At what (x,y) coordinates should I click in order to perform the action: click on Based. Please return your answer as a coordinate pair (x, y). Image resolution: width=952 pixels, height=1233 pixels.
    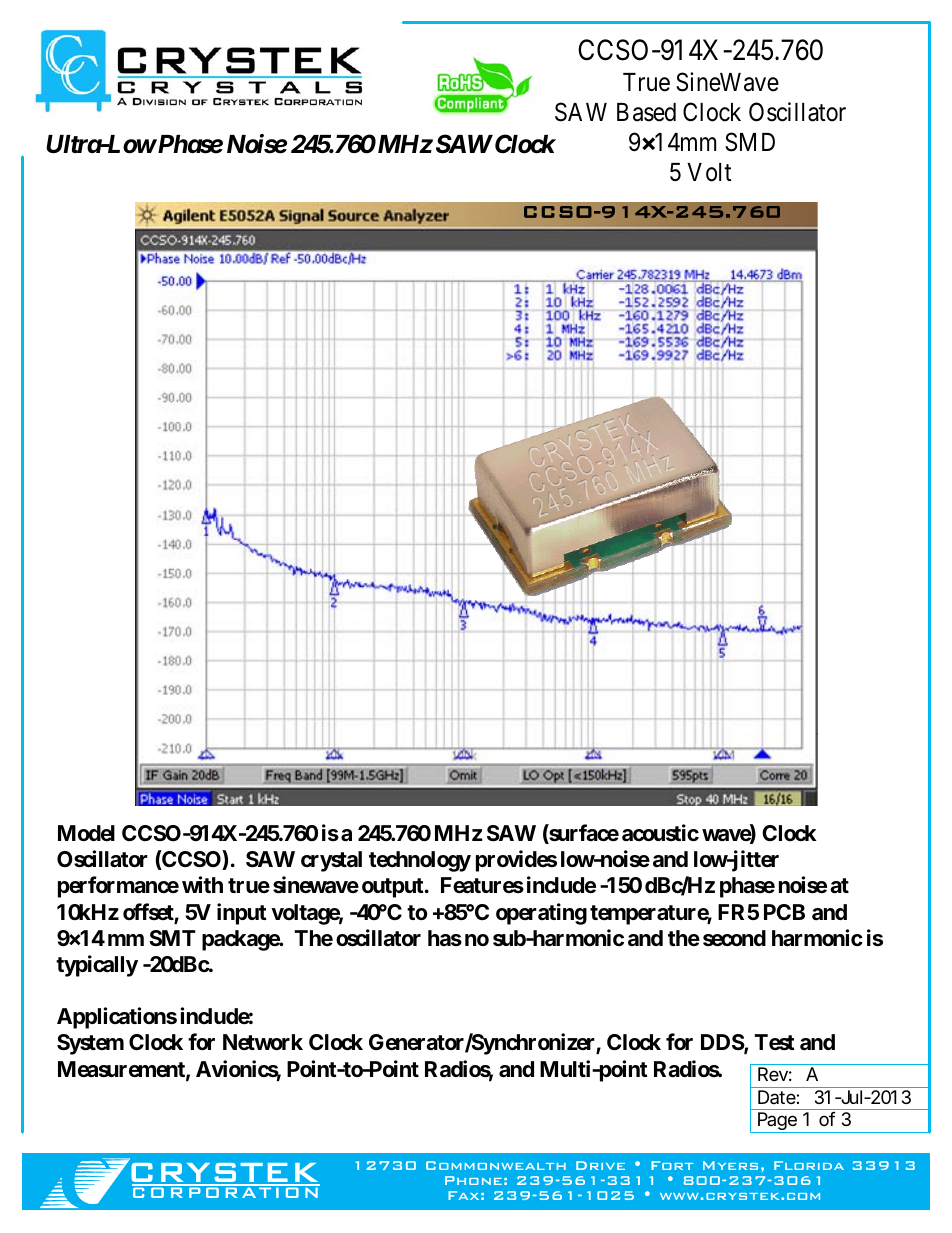
    Looking at the image, I should click on (646, 112).
